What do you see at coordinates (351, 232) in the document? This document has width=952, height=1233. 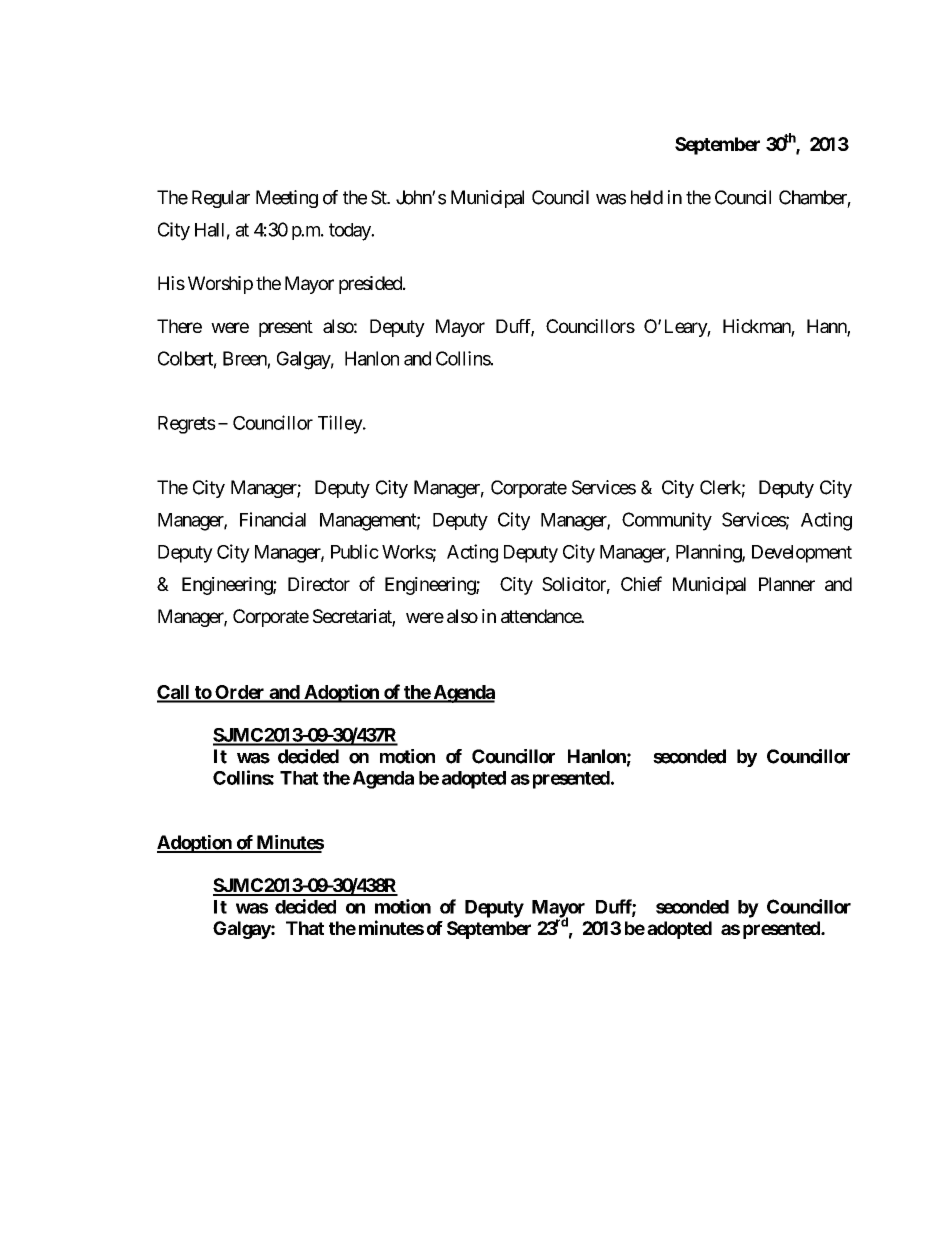 I see `today` at bounding box center [351, 232].
